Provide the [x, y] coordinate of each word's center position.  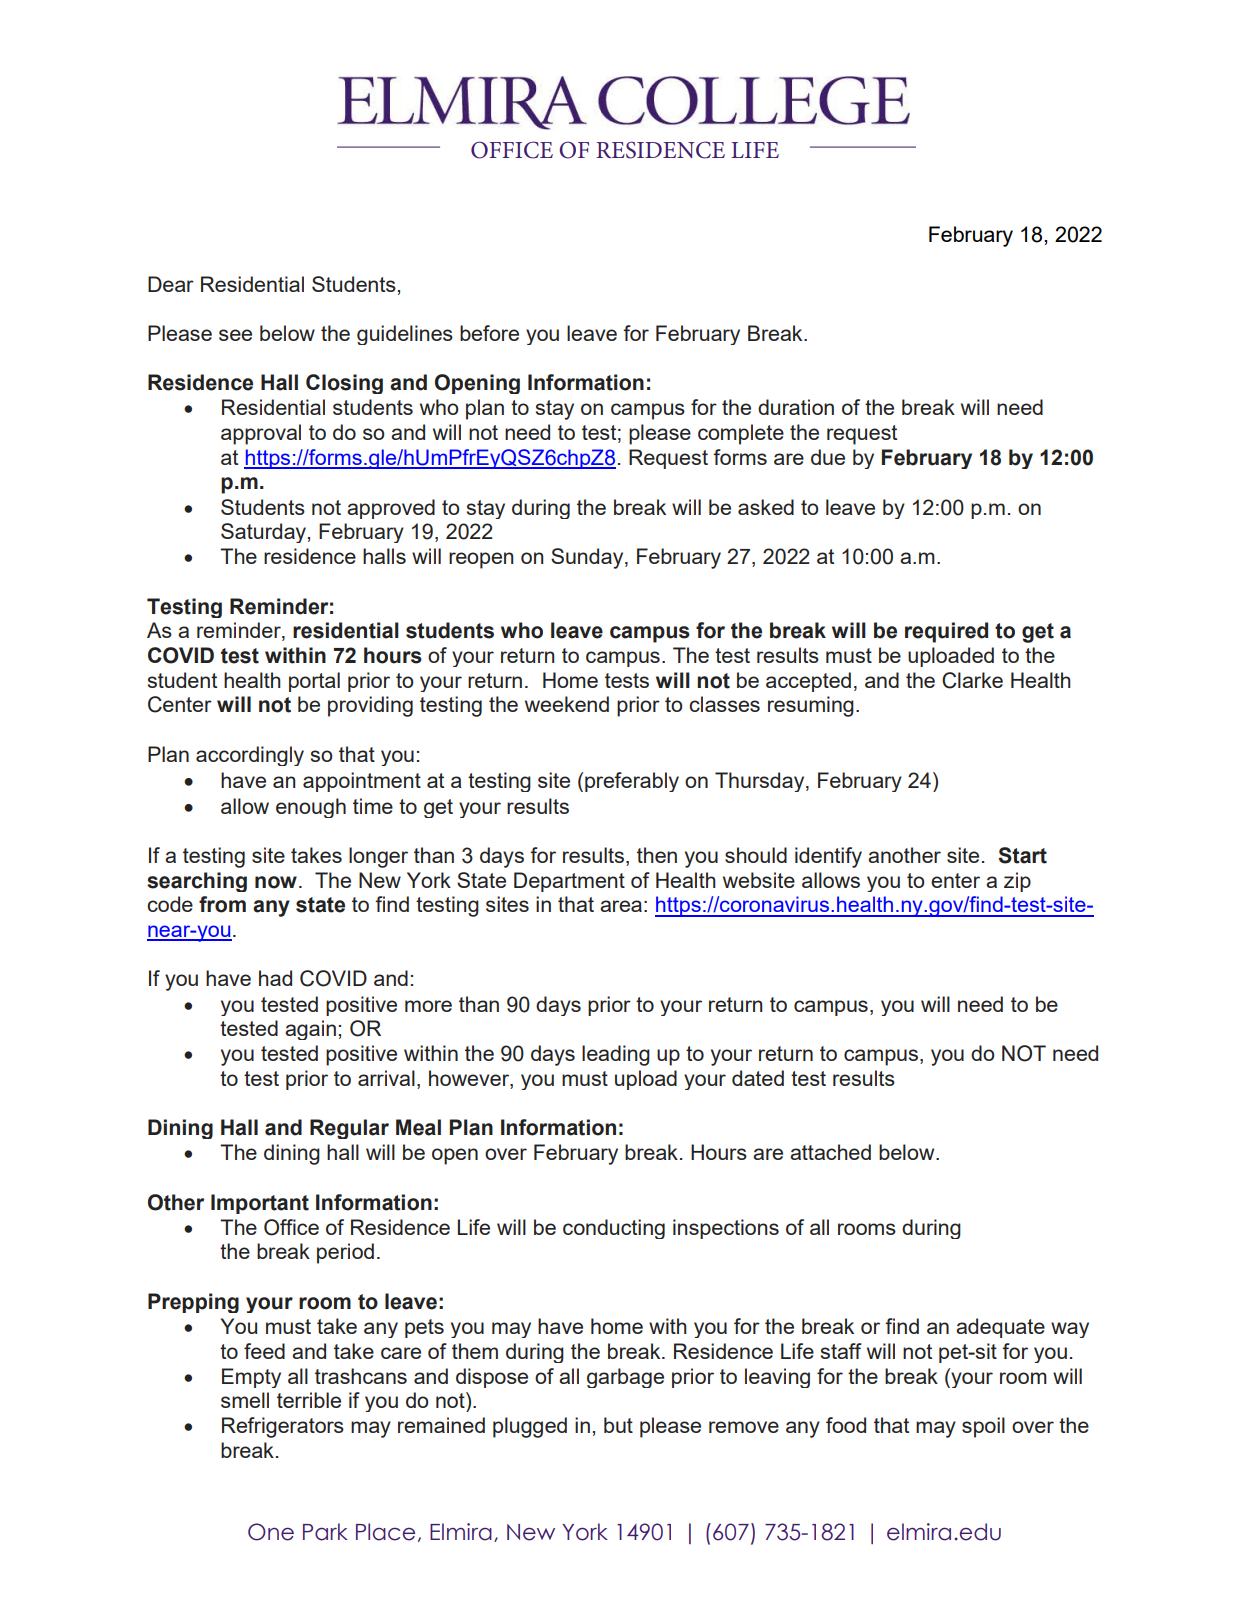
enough [311, 808]
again [310, 1030]
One [271, 1532]
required [946, 632]
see [235, 335]
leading [616, 1055]
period [345, 1253]
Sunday [588, 558]
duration [796, 407]
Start [1022, 855]
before [489, 333]
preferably [632, 782]
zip [1017, 882]
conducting [614, 1229]
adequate [1000, 1328]
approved [391, 509]
